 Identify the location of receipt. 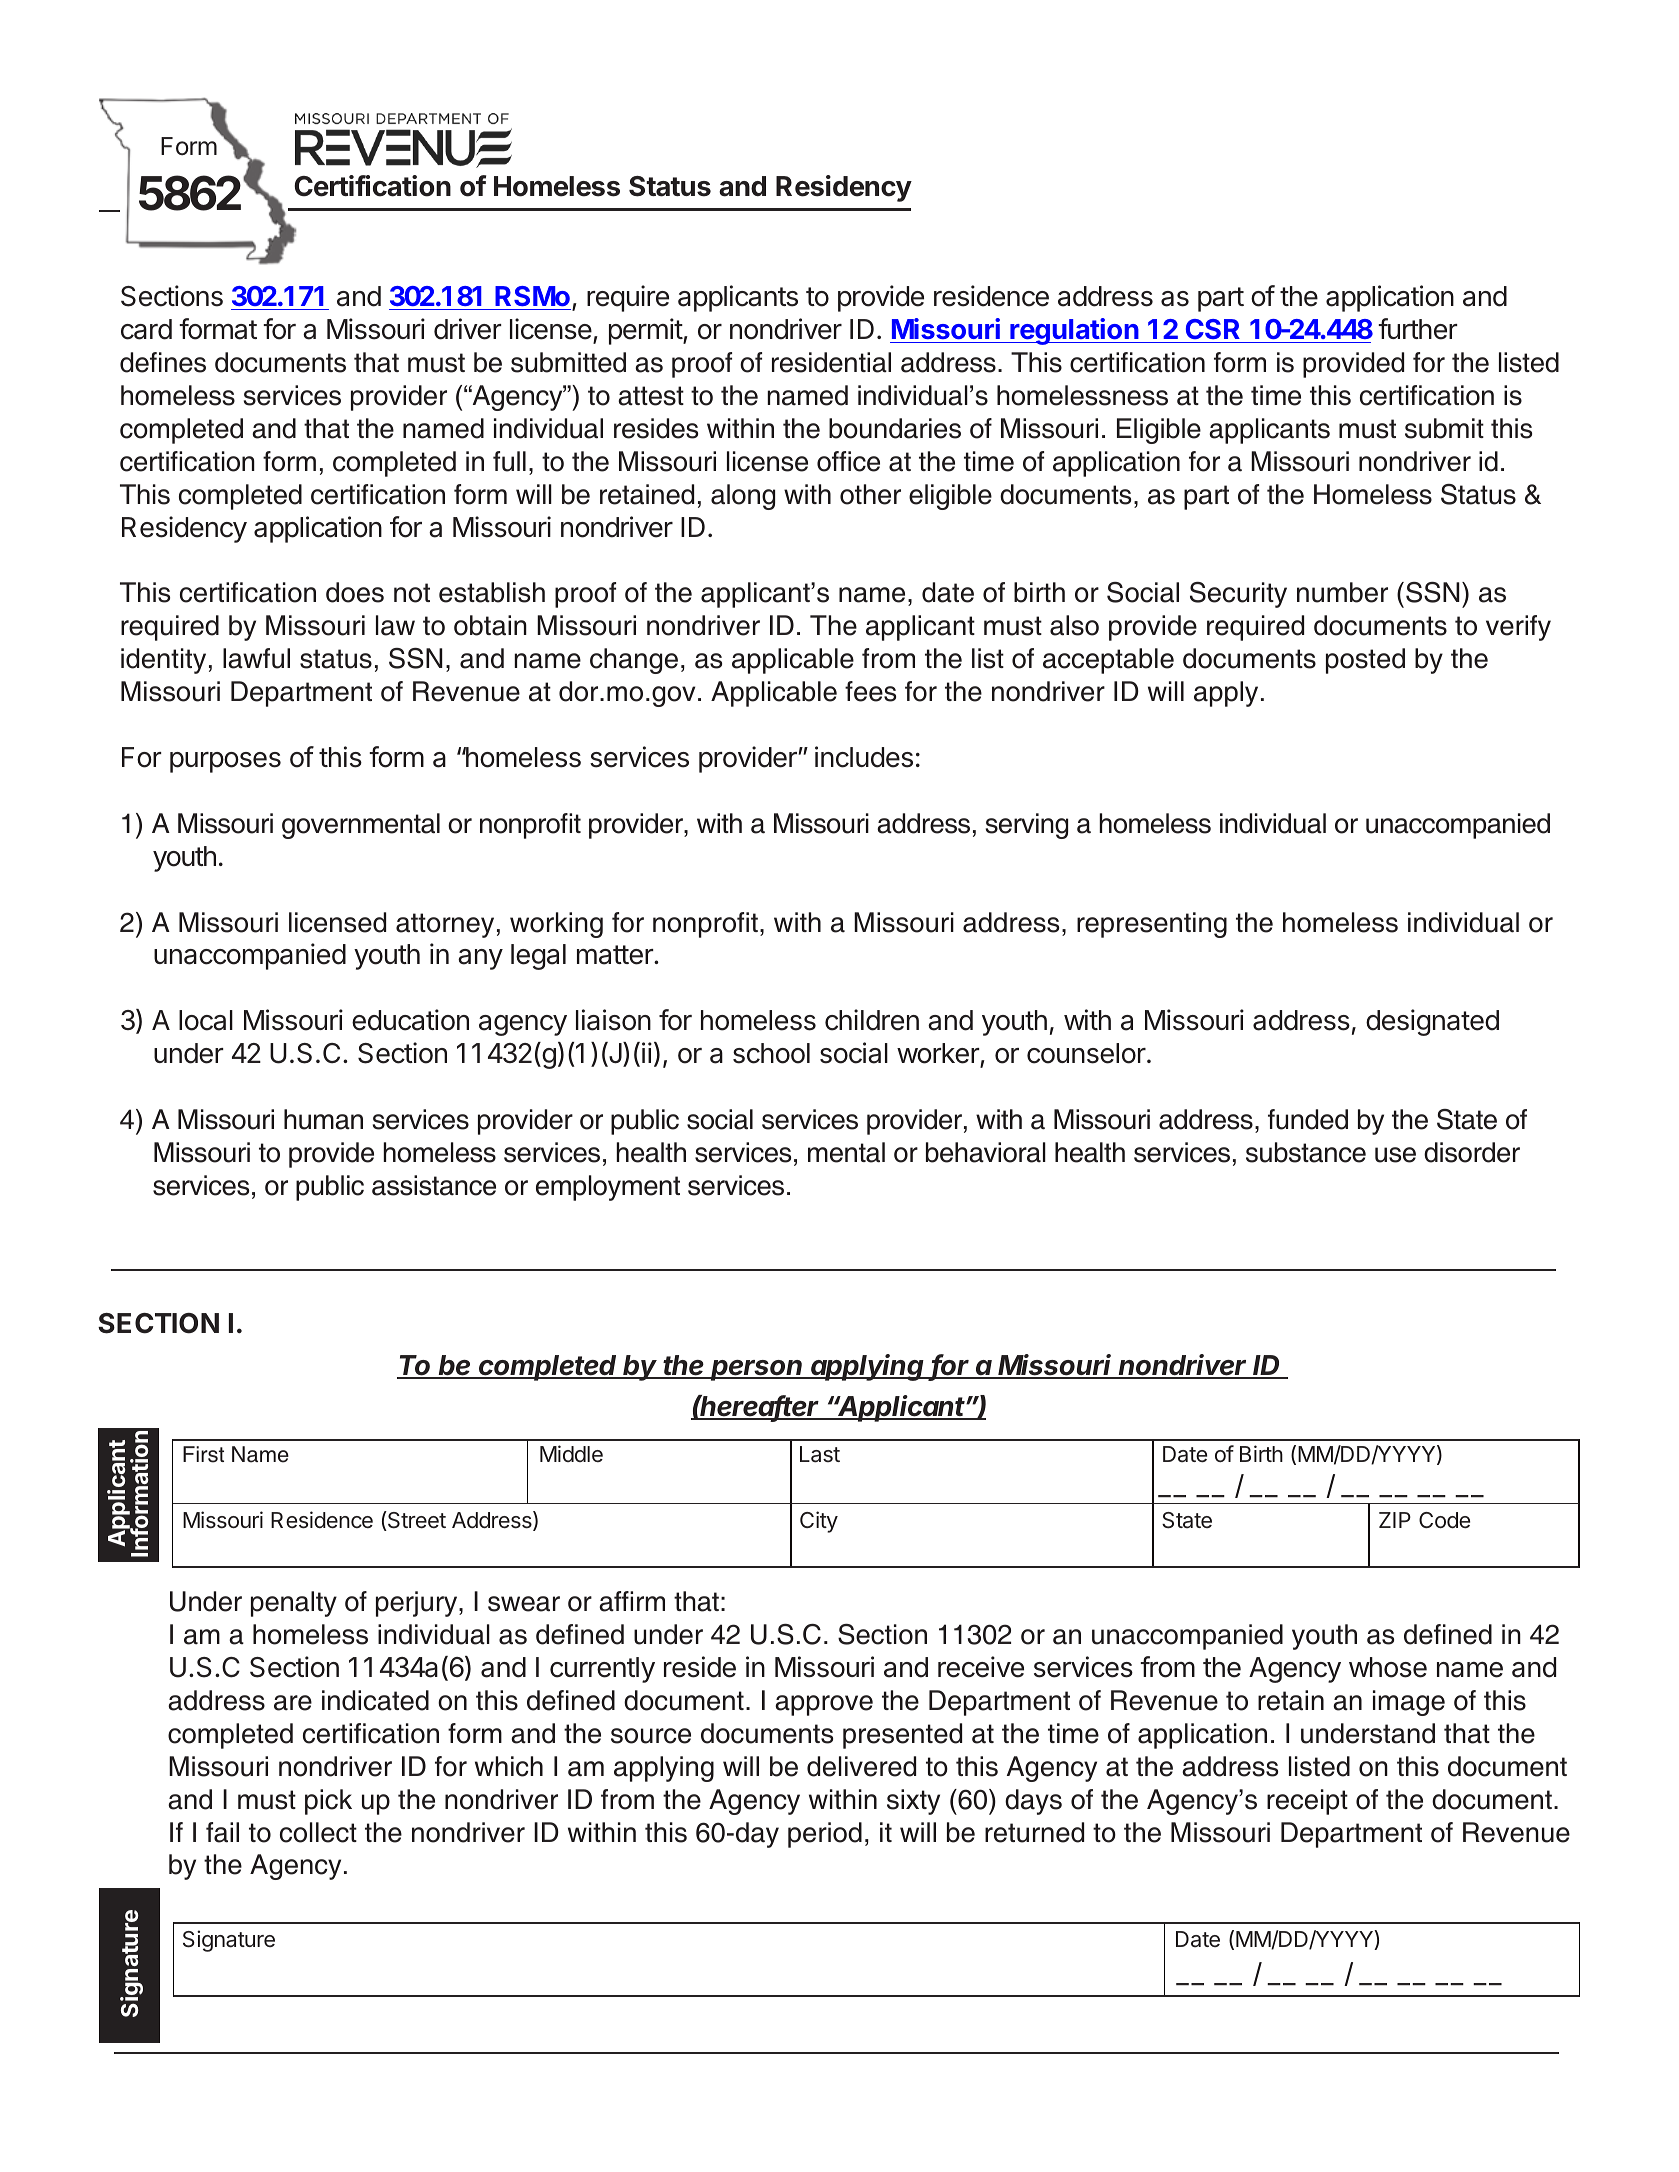
(1307, 1802).
